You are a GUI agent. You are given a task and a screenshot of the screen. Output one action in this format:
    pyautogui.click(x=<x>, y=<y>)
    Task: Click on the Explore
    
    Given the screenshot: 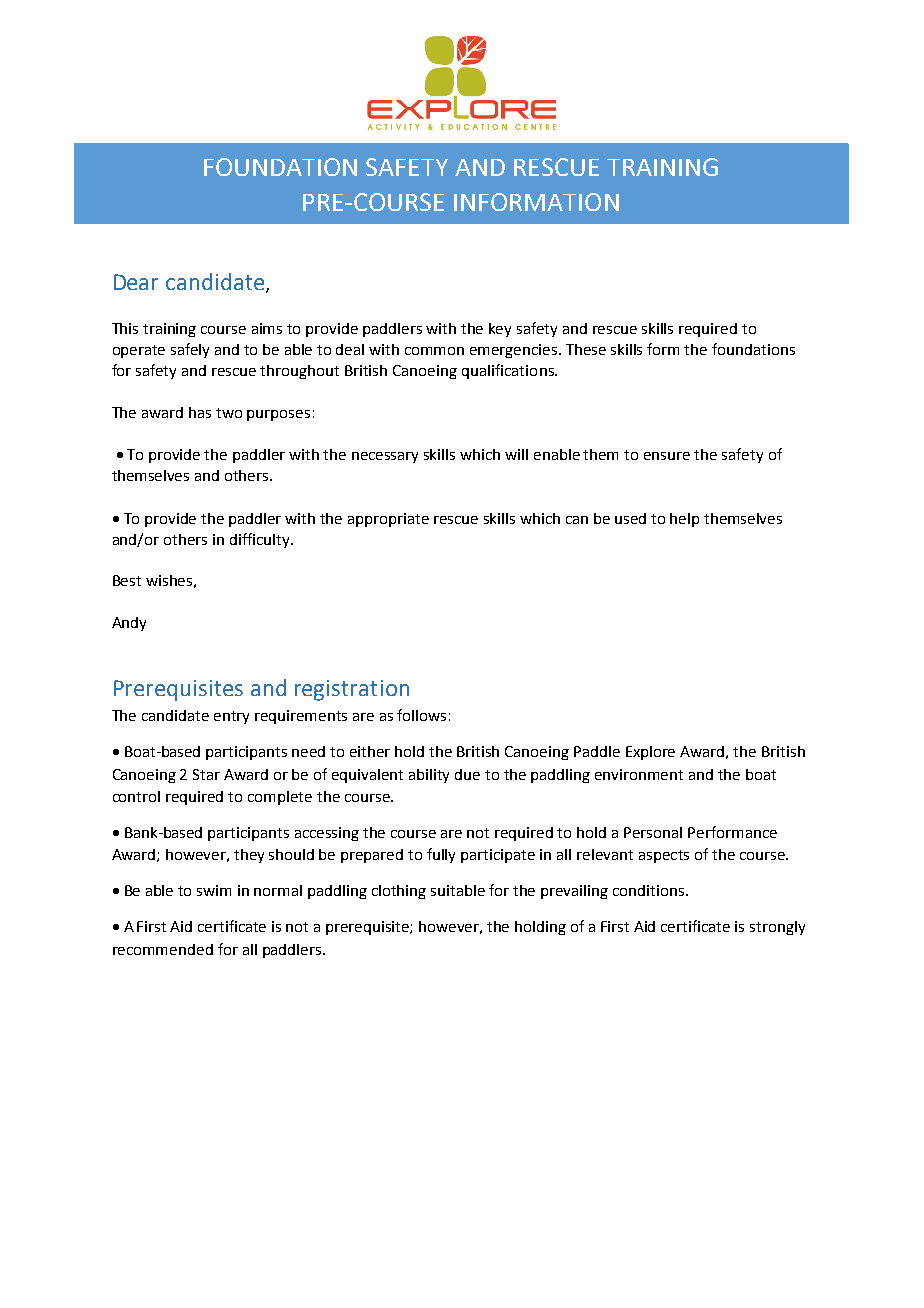 What is the action you would take?
    pyautogui.click(x=650, y=753)
